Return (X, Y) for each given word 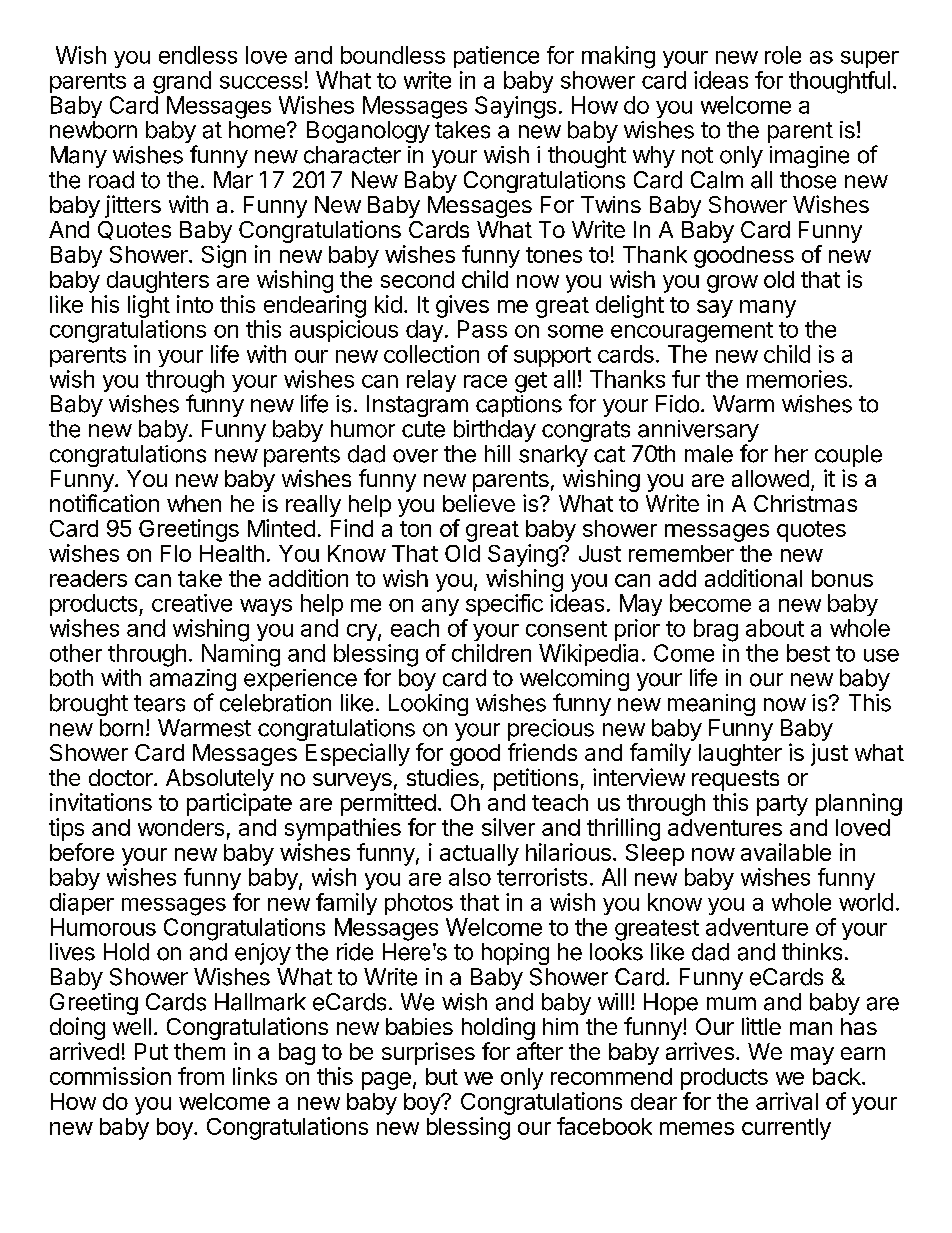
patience (496, 57)
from (201, 1076)
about (775, 628)
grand (182, 82)
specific (504, 605)
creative (192, 603)
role (783, 55)
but (442, 1076)
